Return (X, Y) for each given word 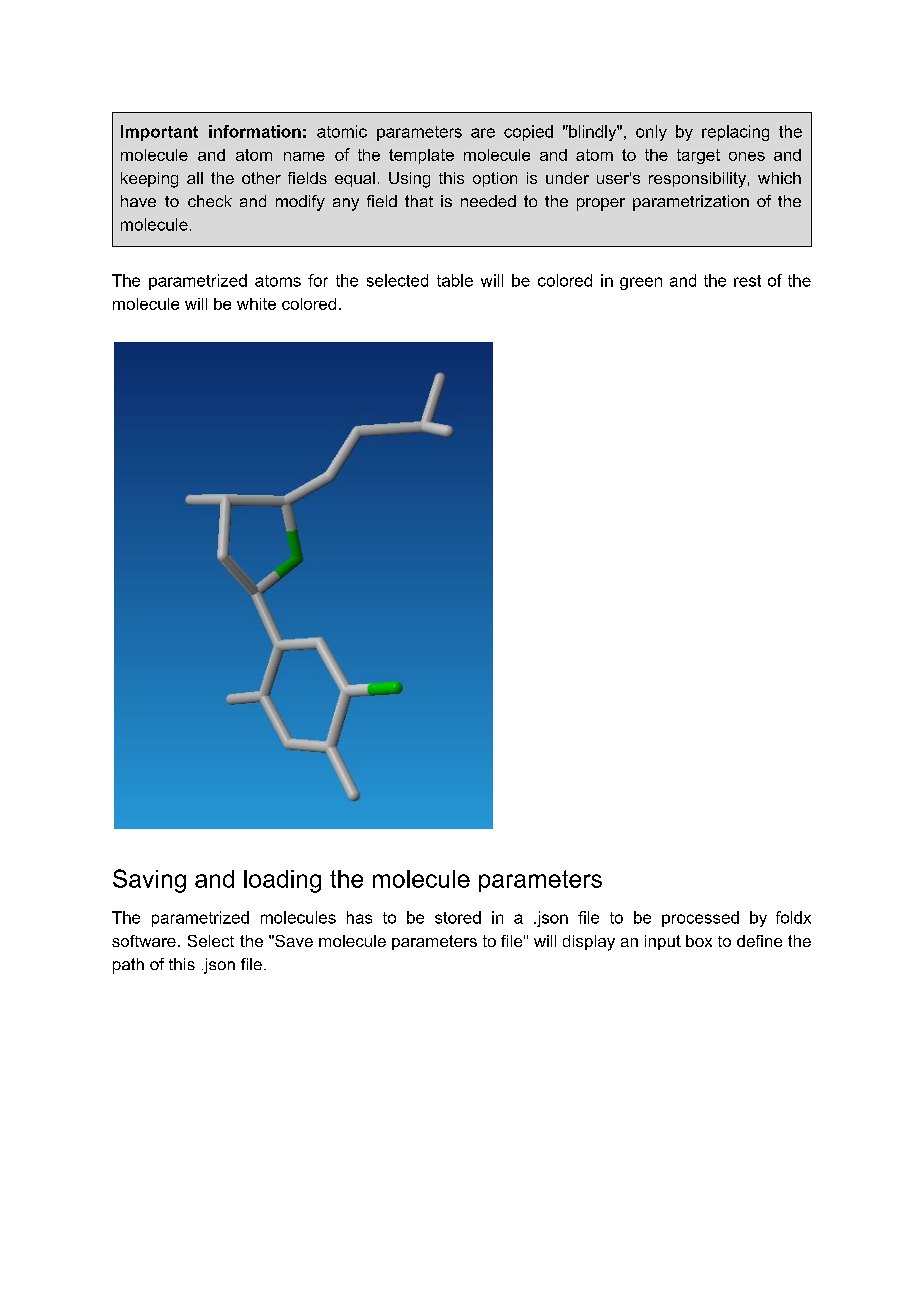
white (256, 304)
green (641, 283)
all (195, 178)
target (698, 156)
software (144, 941)
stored (458, 917)
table (455, 280)
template (421, 156)
